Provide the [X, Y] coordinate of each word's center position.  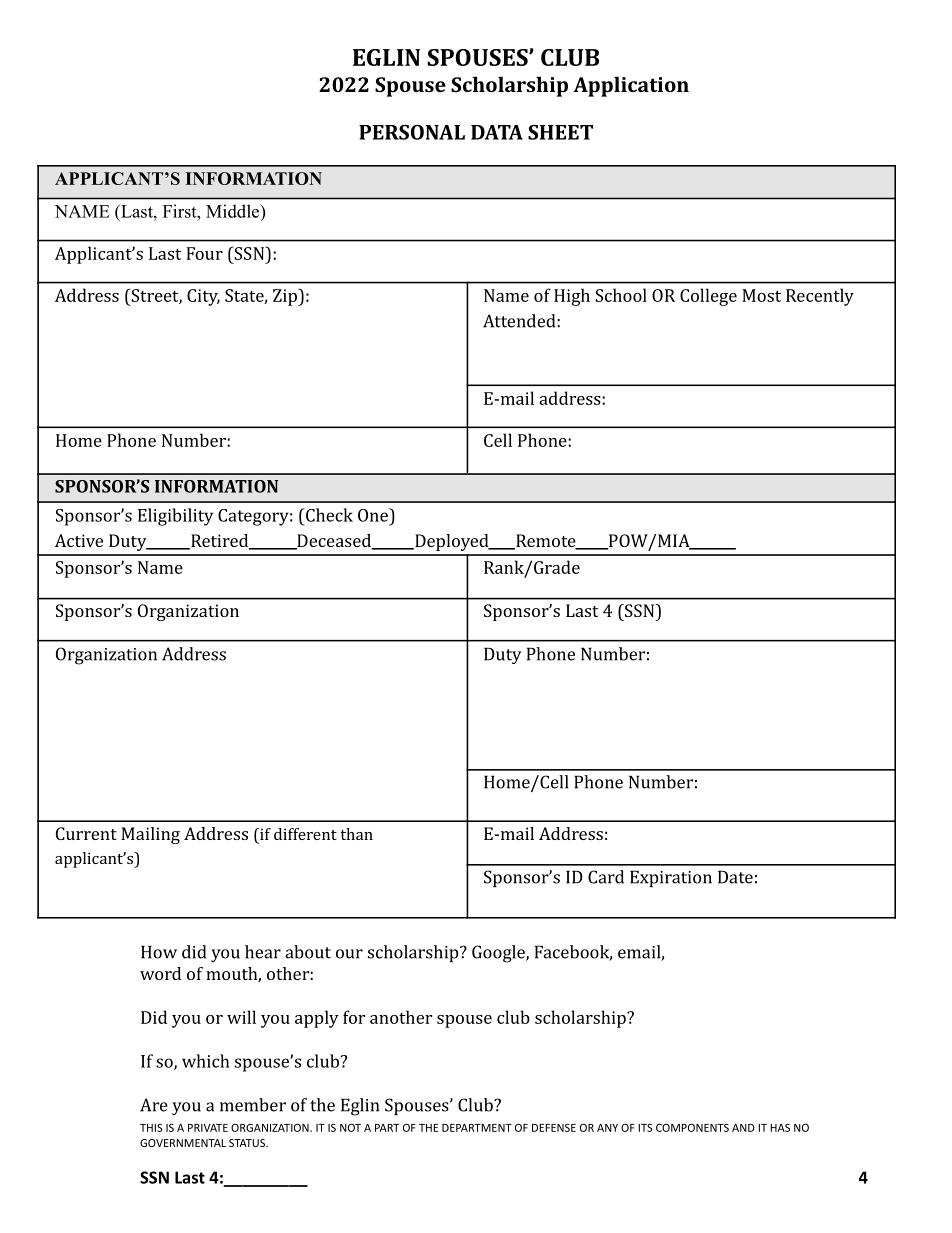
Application [631, 86]
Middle [233, 211]
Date [735, 877]
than [356, 834]
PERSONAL [412, 132]
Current [86, 833]
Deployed [452, 542]
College [708, 297]
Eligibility [175, 517]
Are [154, 1105]
